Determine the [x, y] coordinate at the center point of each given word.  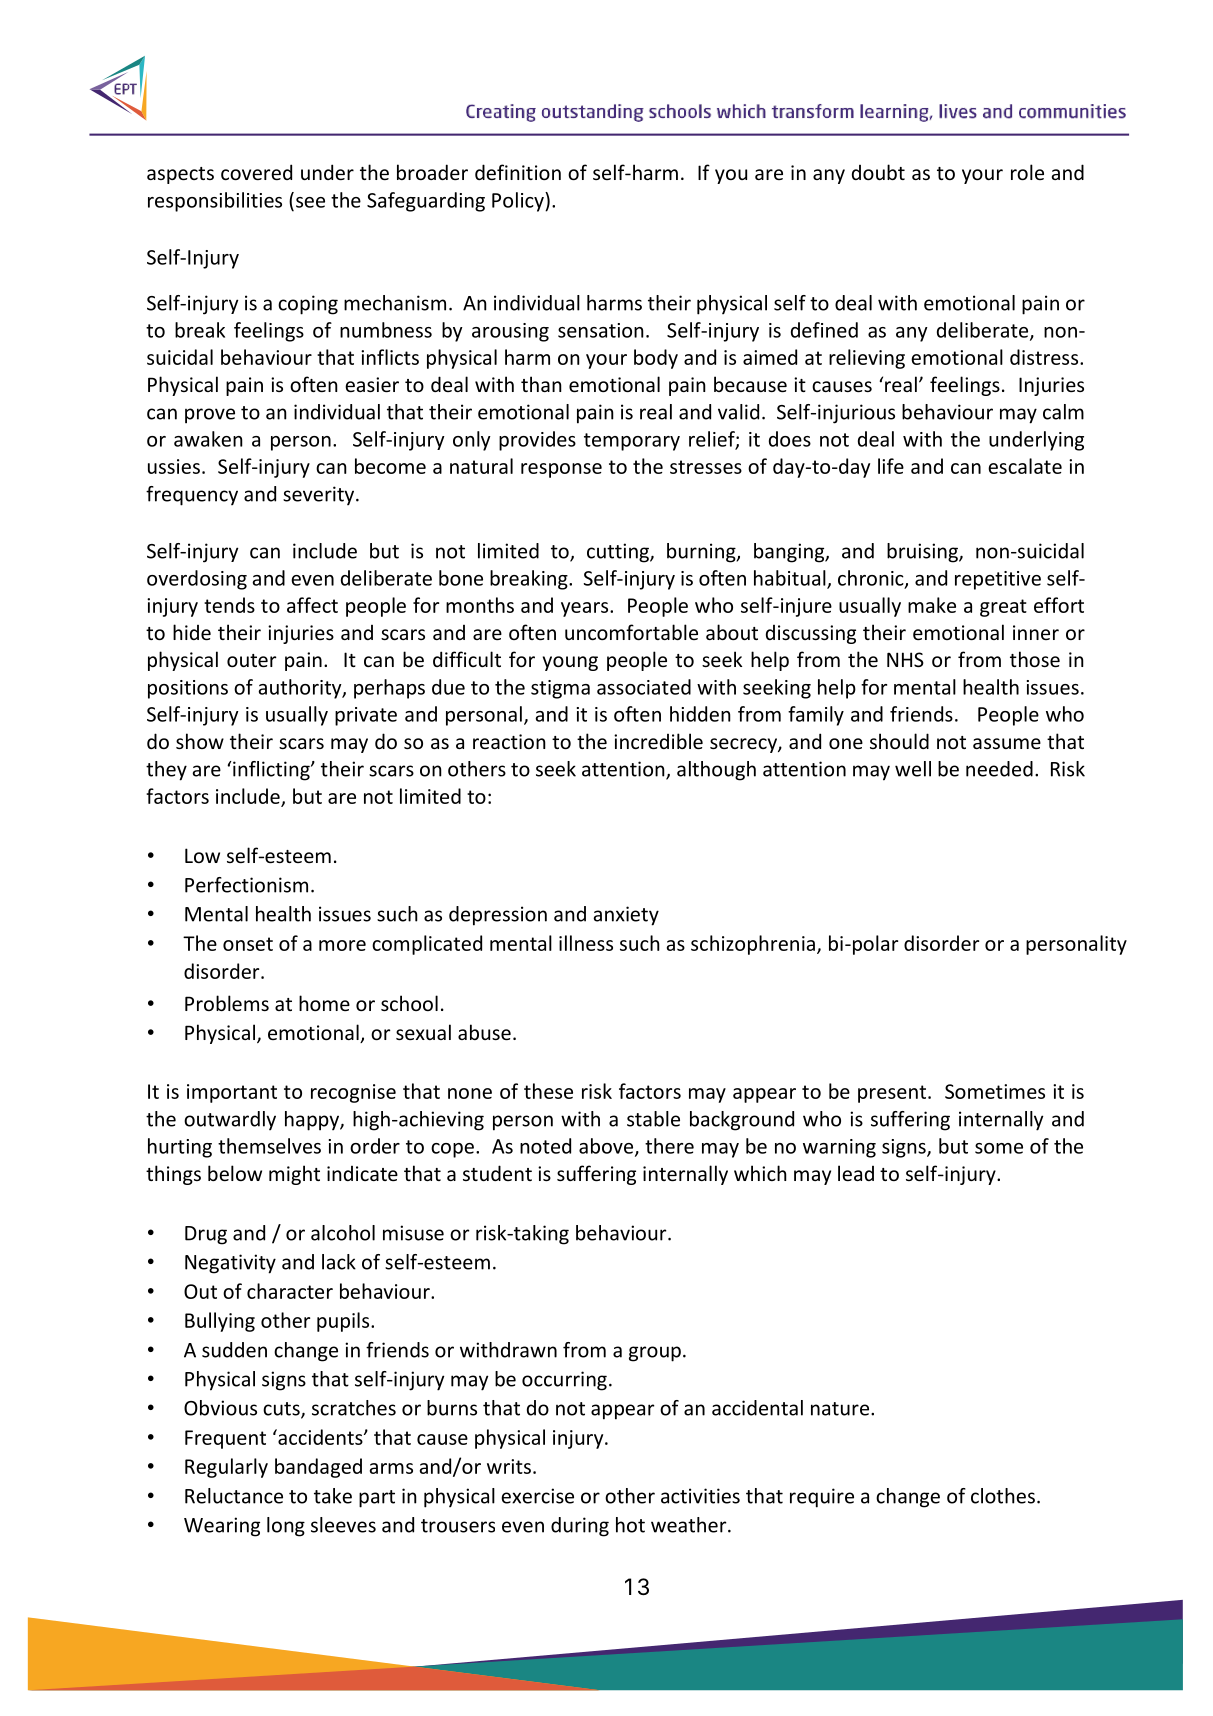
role [1027, 172]
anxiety [626, 916]
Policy [519, 202]
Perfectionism [246, 885]
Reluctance [234, 1496]
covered [256, 172]
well [913, 769]
